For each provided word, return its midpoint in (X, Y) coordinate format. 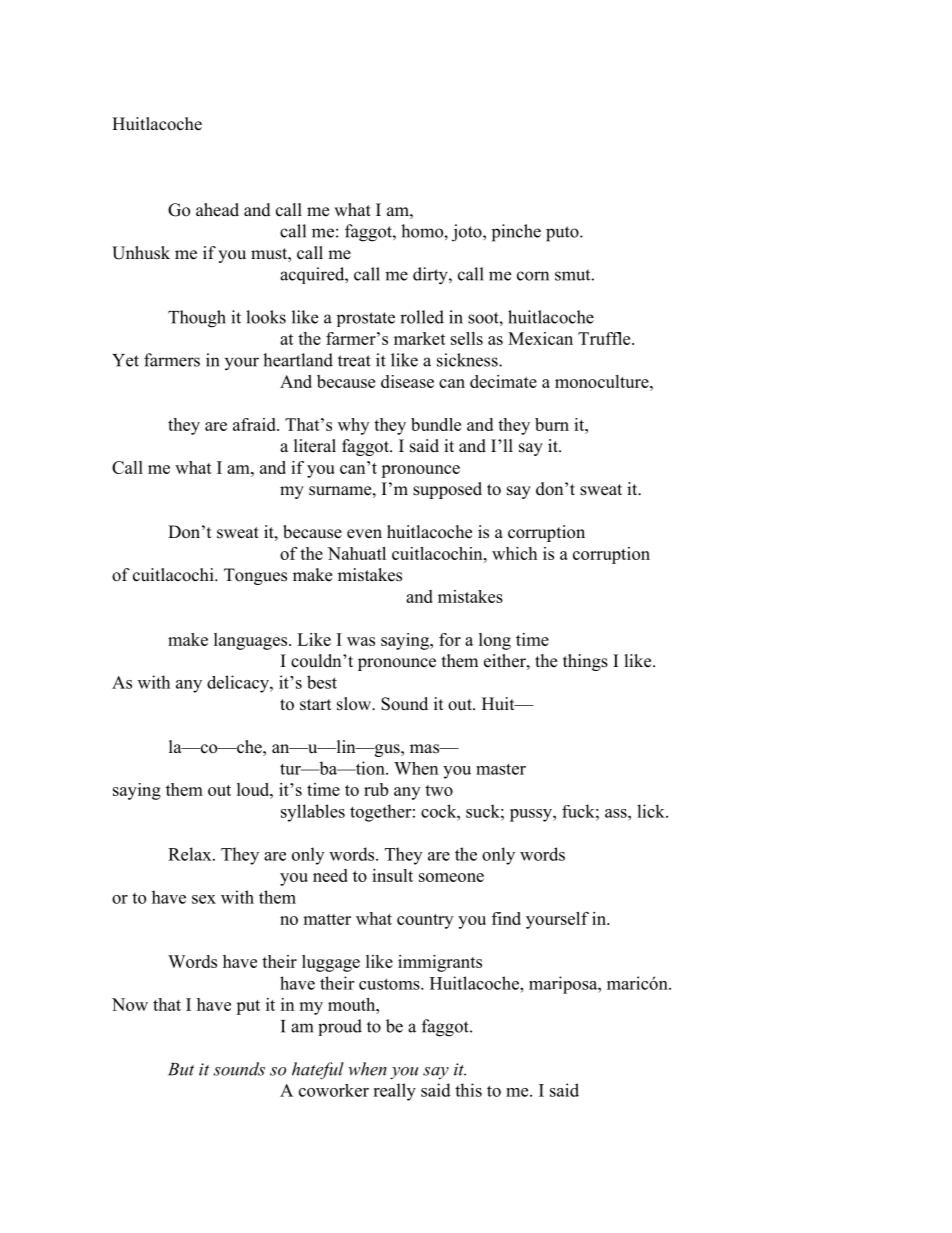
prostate (366, 319)
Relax (191, 854)
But (181, 1069)
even (364, 534)
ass (617, 813)
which (514, 553)
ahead (217, 210)
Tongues (255, 576)
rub (376, 789)
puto (563, 234)
